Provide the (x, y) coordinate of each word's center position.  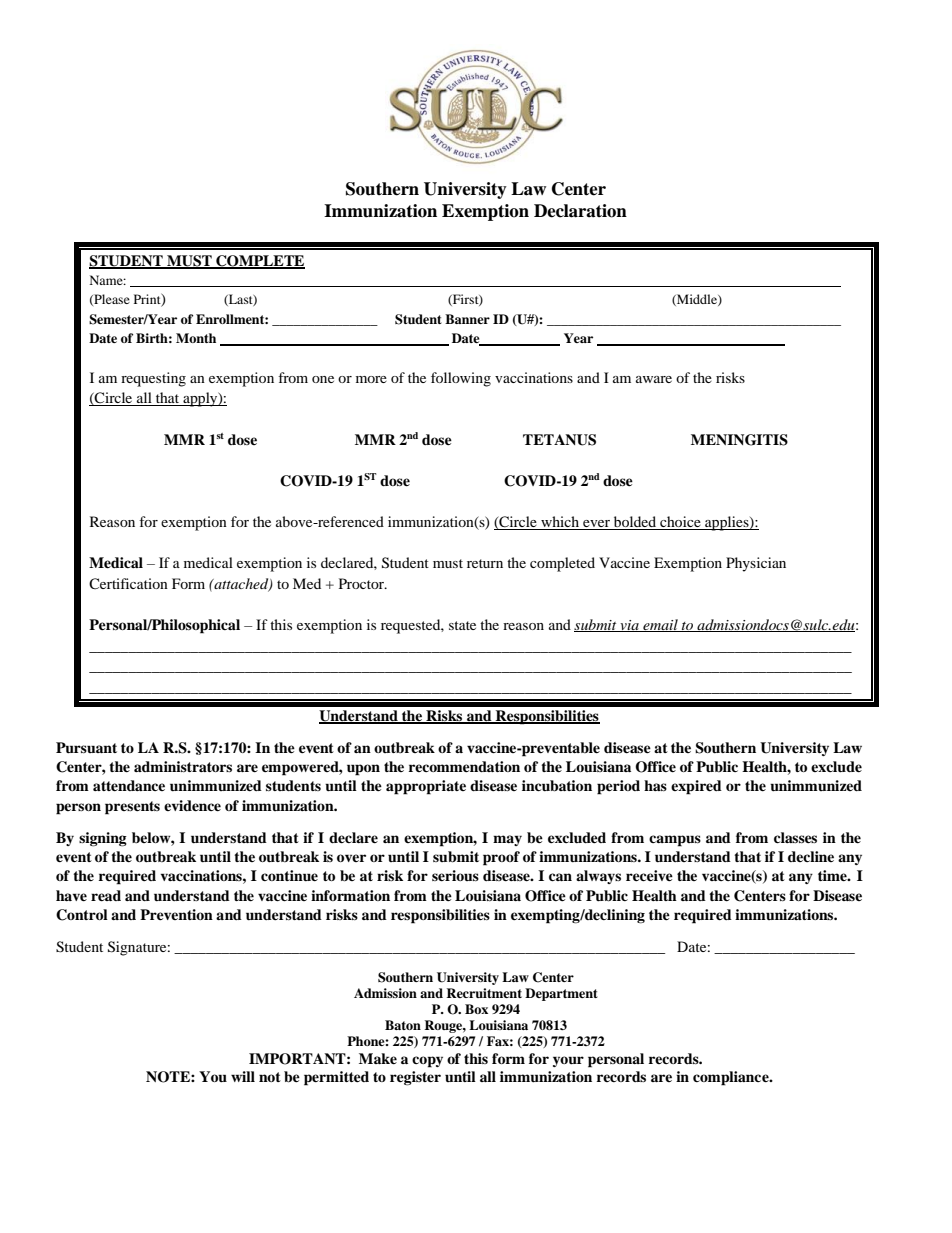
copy (427, 1062)
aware (654, 379)
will (243, 1076)
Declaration (580, 211)
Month (196, 338)
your (568, 1061)
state (462, 625)
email (660, 625)
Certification (128, 583)
